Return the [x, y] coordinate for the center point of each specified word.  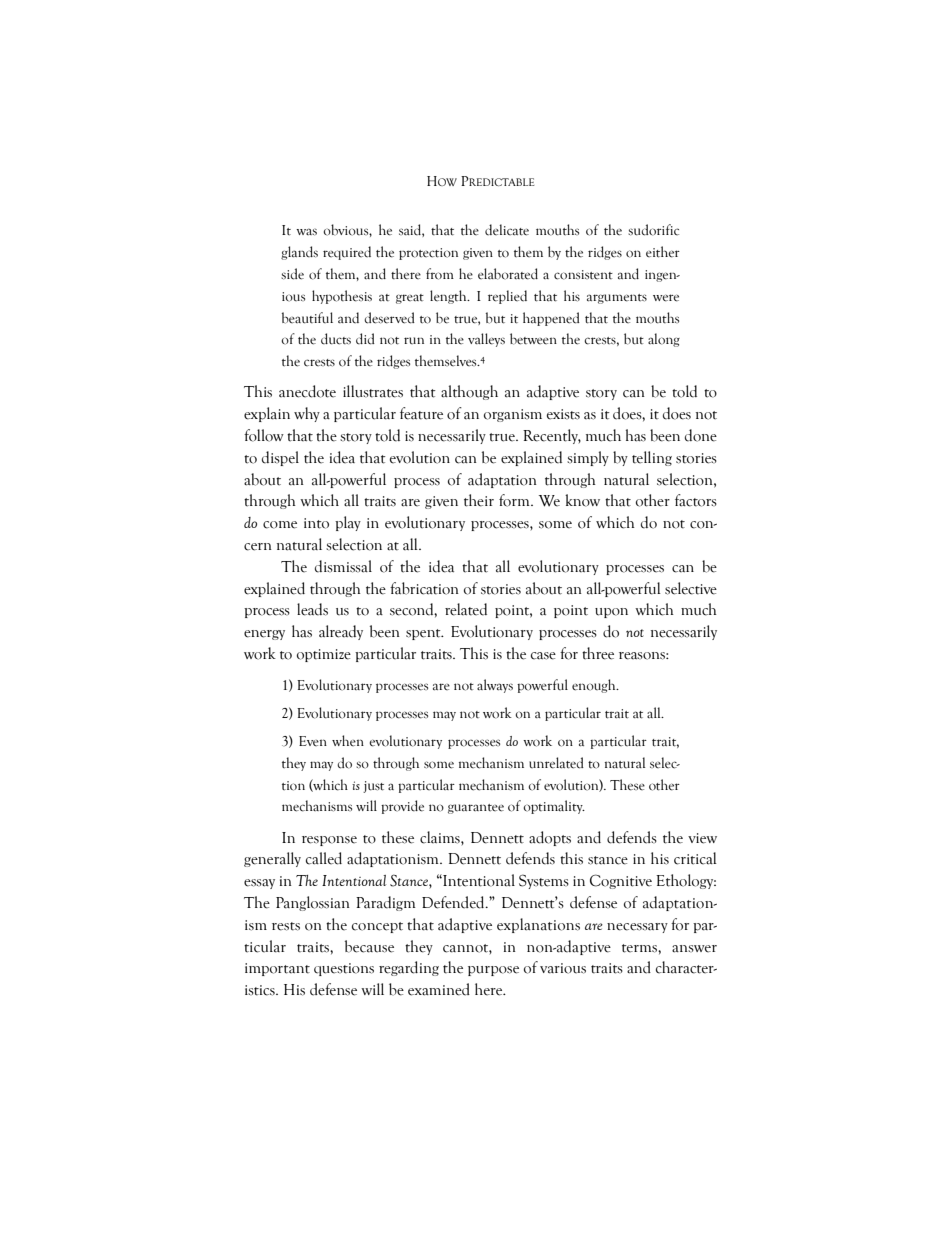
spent [424, 634]
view [702, 838]
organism [513, 415]
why [307, 414]
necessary [637, 928]
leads [312, 609]
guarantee [476, 809]
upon [611, 613]
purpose [493, 971]
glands [299, 253]
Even [313, 741]
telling [652, 458]
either [663, 252]
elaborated [508, 274]
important [277, 969]
